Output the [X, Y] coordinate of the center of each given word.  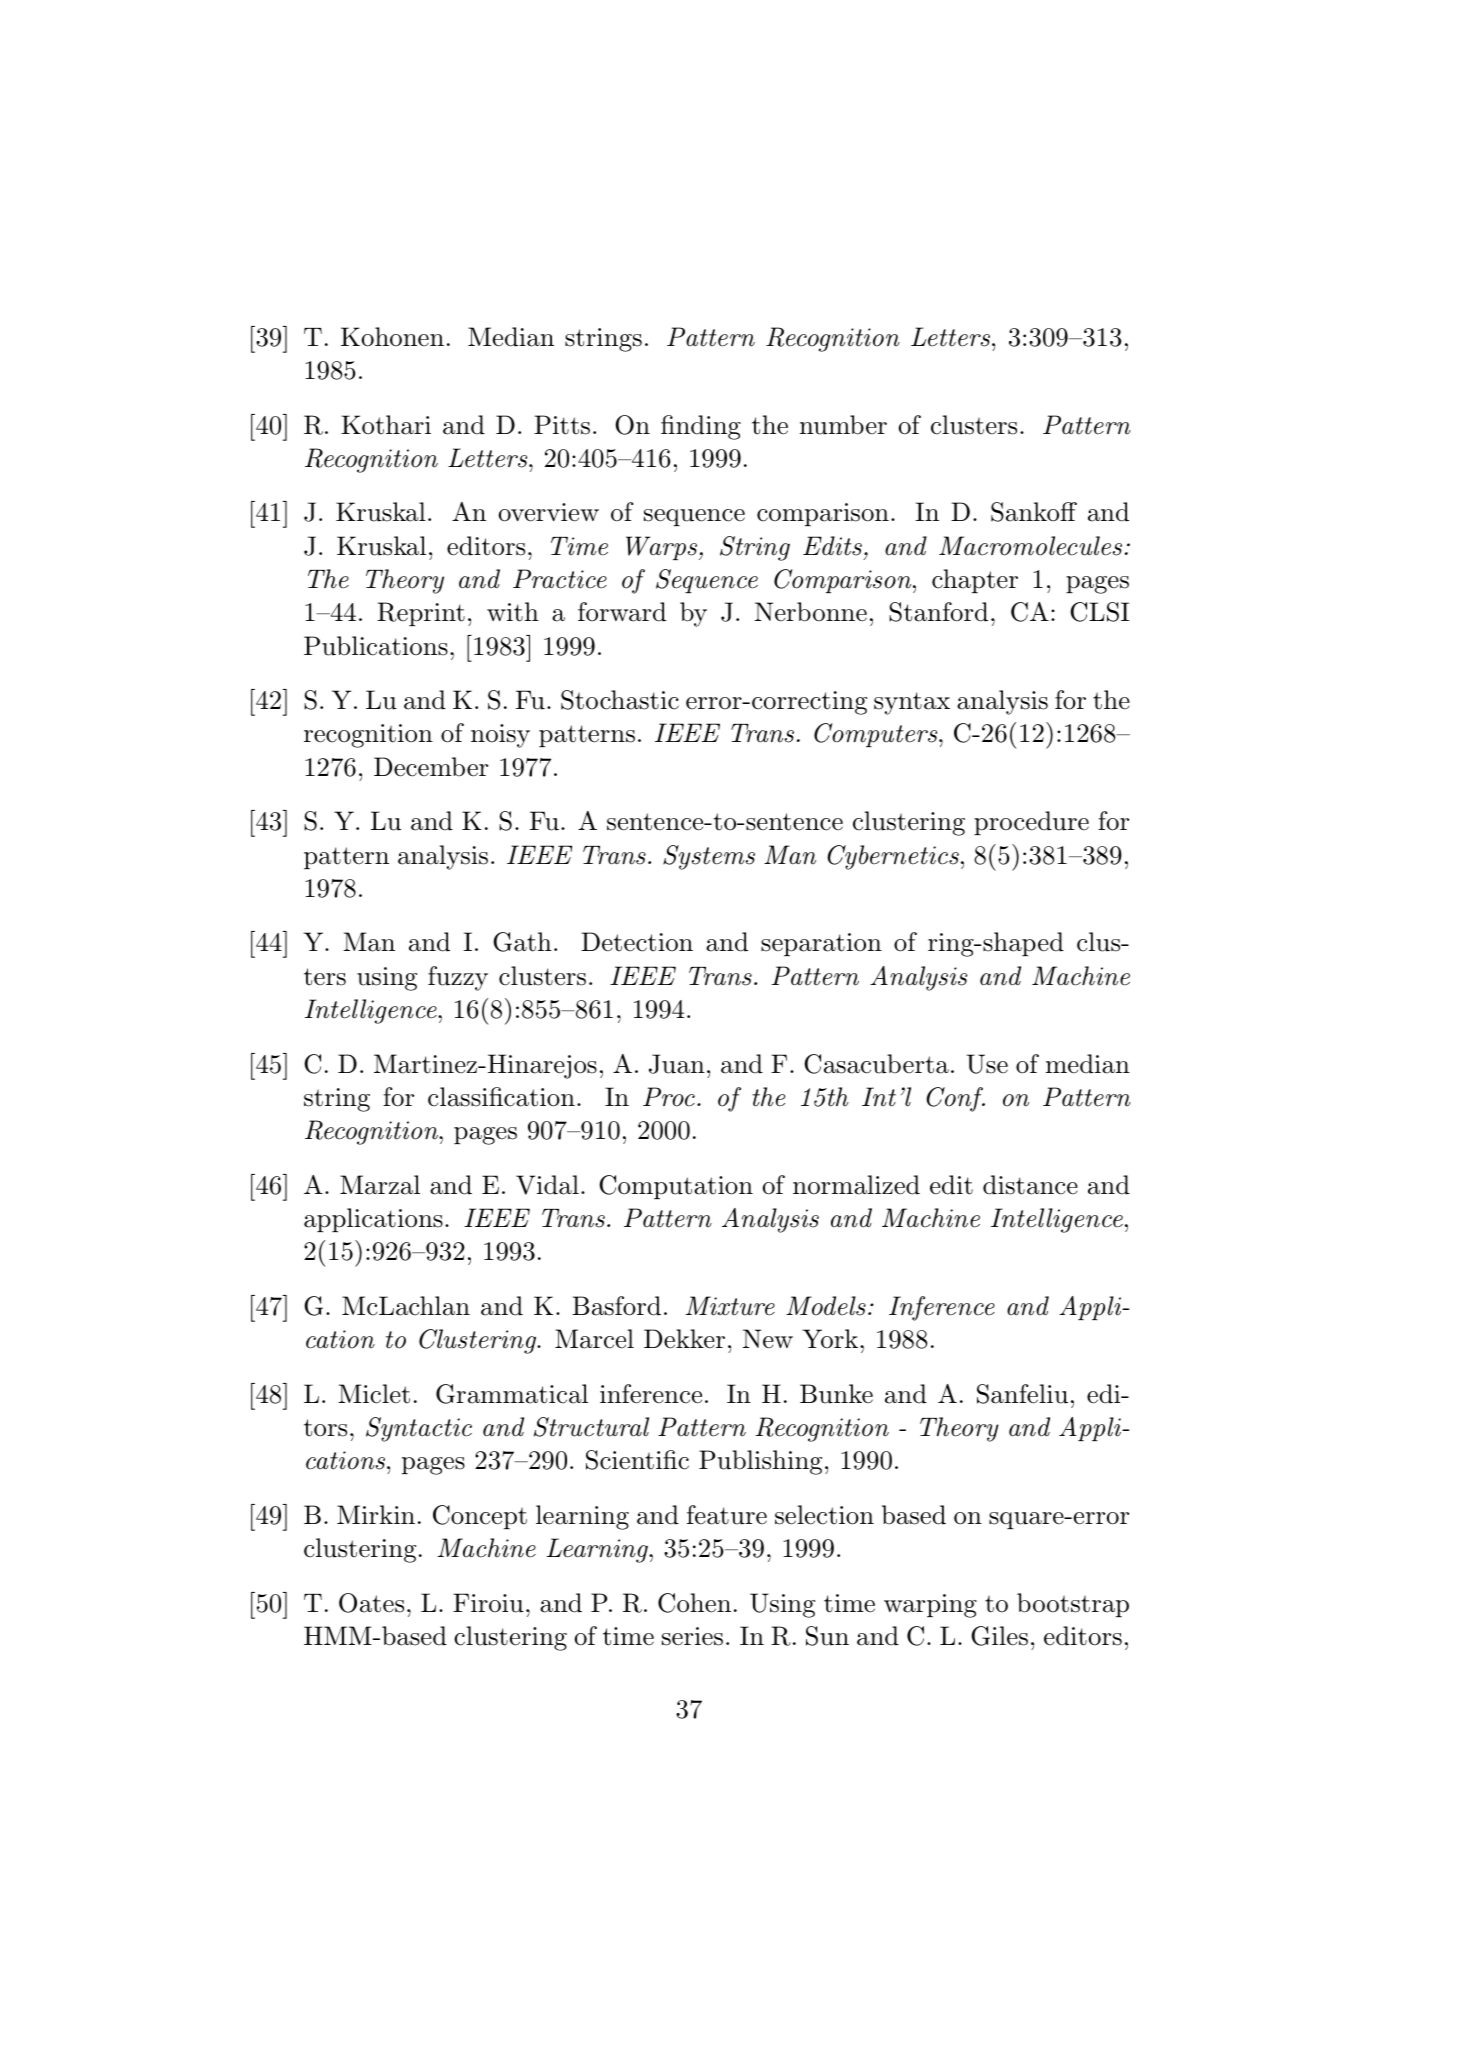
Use [987, 1064]
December [431, 767]
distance [1030, 1185]
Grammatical [512, 1394]
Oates [371, 1603]
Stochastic [620, 700]
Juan [677, 1064]
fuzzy [458, 978]
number [843, 425]
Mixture [730, 1306]
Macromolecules [1030, 546]
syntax [912, 703]
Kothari [386, 425]
